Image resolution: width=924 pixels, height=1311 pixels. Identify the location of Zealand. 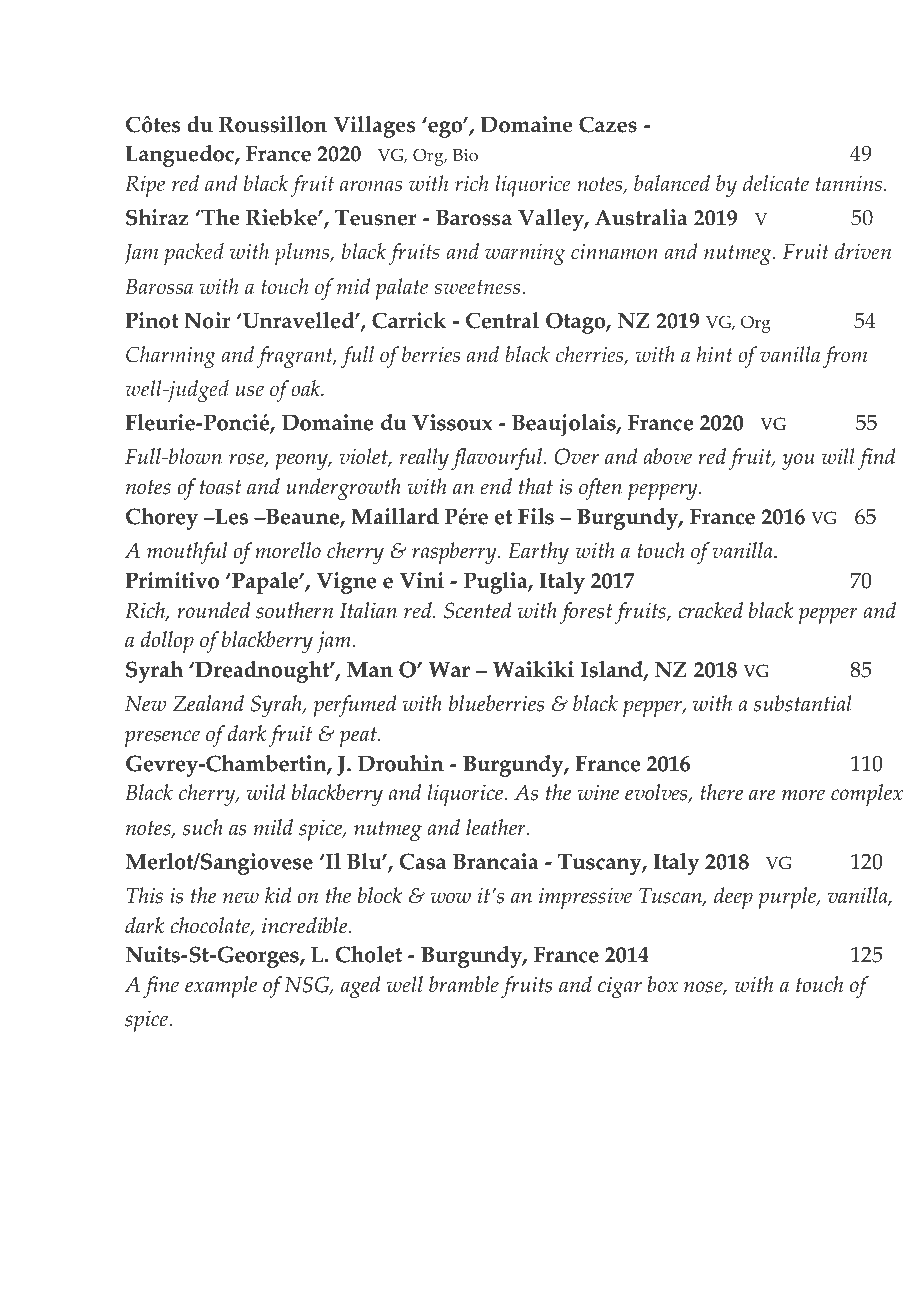
(208, 703).
